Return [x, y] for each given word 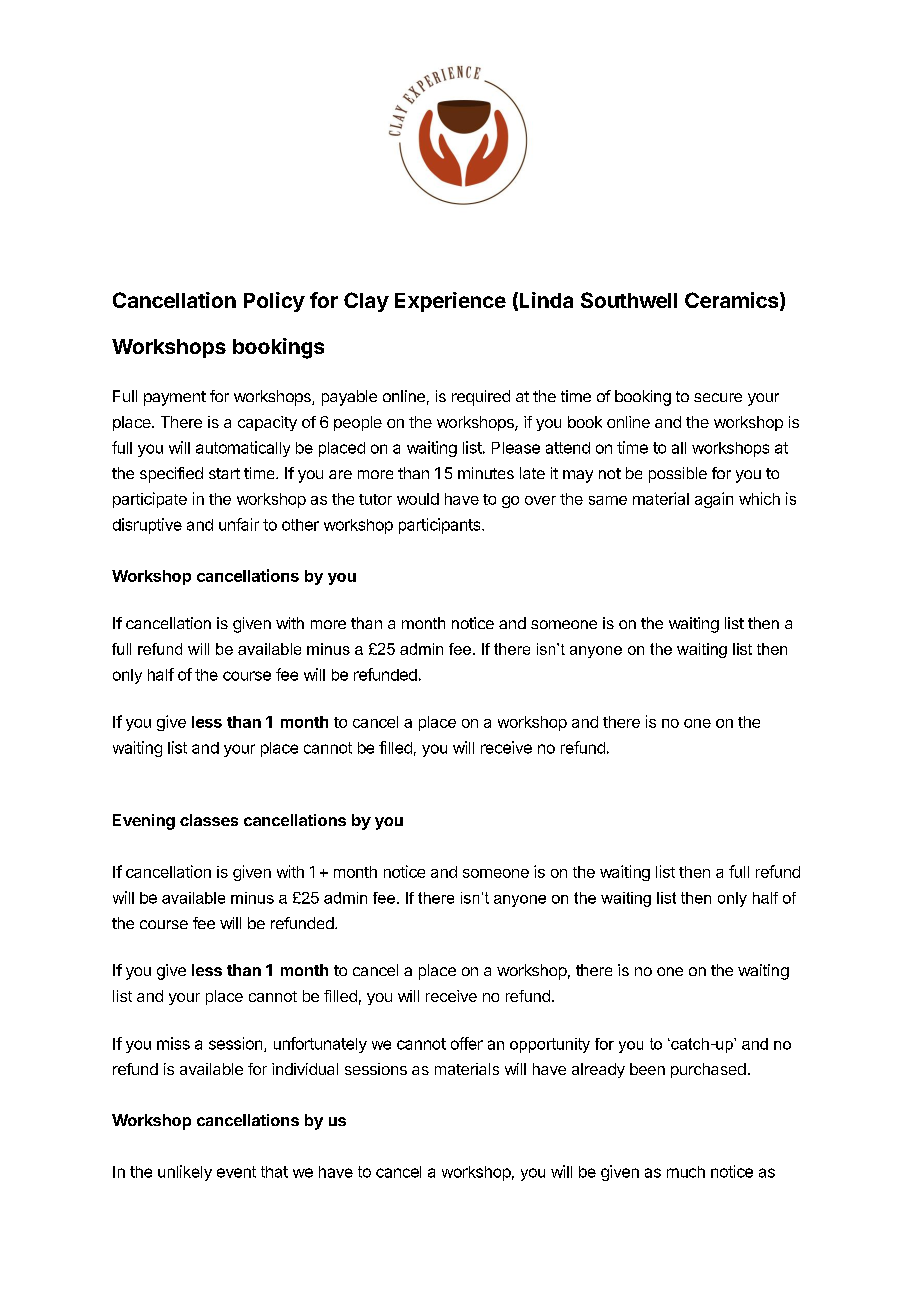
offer [467, 1043]
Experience [450, 302]
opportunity [550, 1045]
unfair [239, 524]
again [714, 500]
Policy [274, 302]
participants [441, 526]
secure [718, 397]
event [236, 1172]
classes [209, 820]
